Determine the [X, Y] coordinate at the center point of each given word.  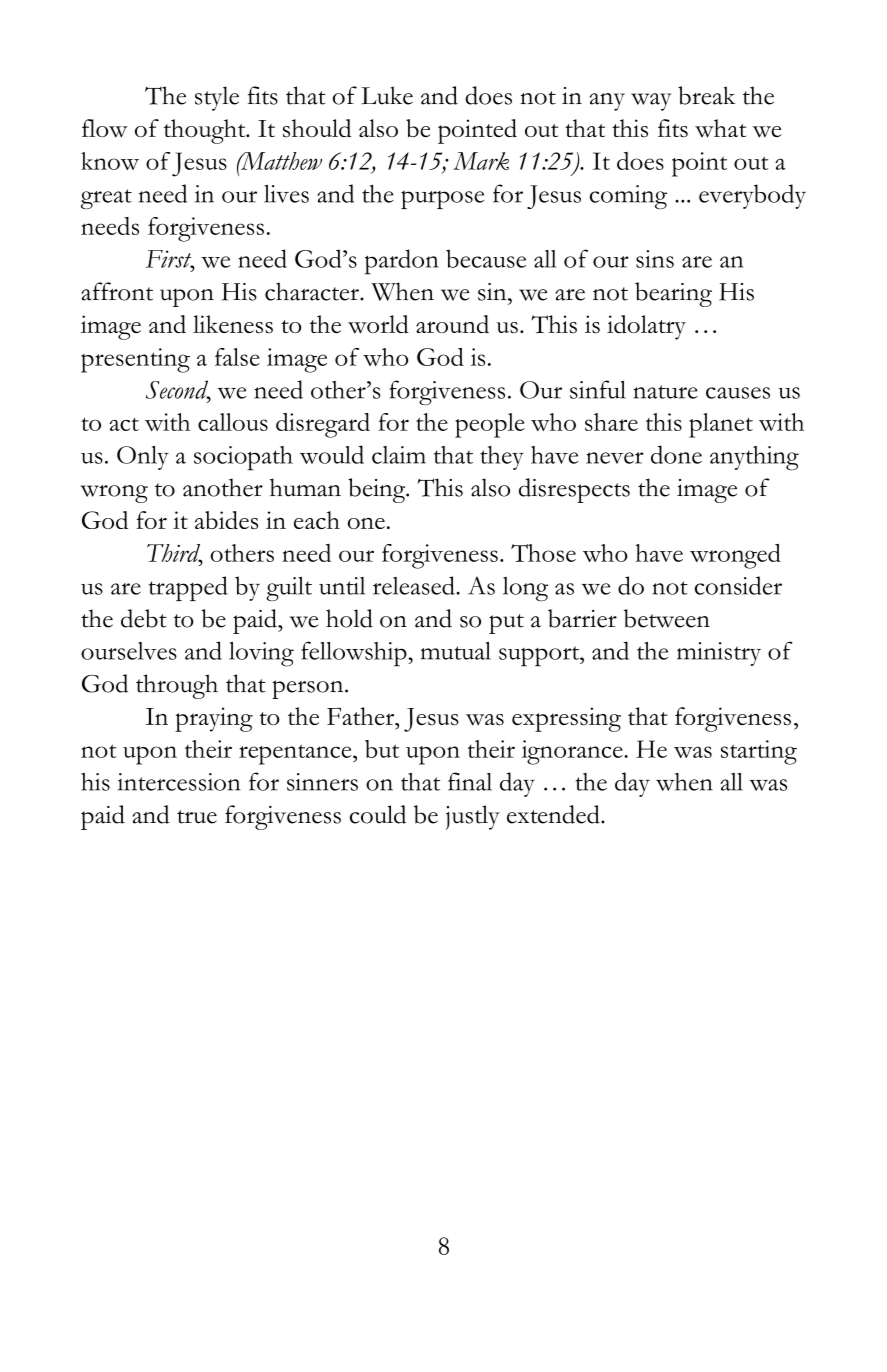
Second [178, 390]
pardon [401, 262]
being [378, 490]
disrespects [574, 490]
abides [226, 520]
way [651, 102]
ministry [719, 654]
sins [655, 259]
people [490, 425]
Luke [387, 95]
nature [666, 392]
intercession [179, 782]
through [177, 686]
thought [206, 131]
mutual [456, 651]
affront [117, 291]
